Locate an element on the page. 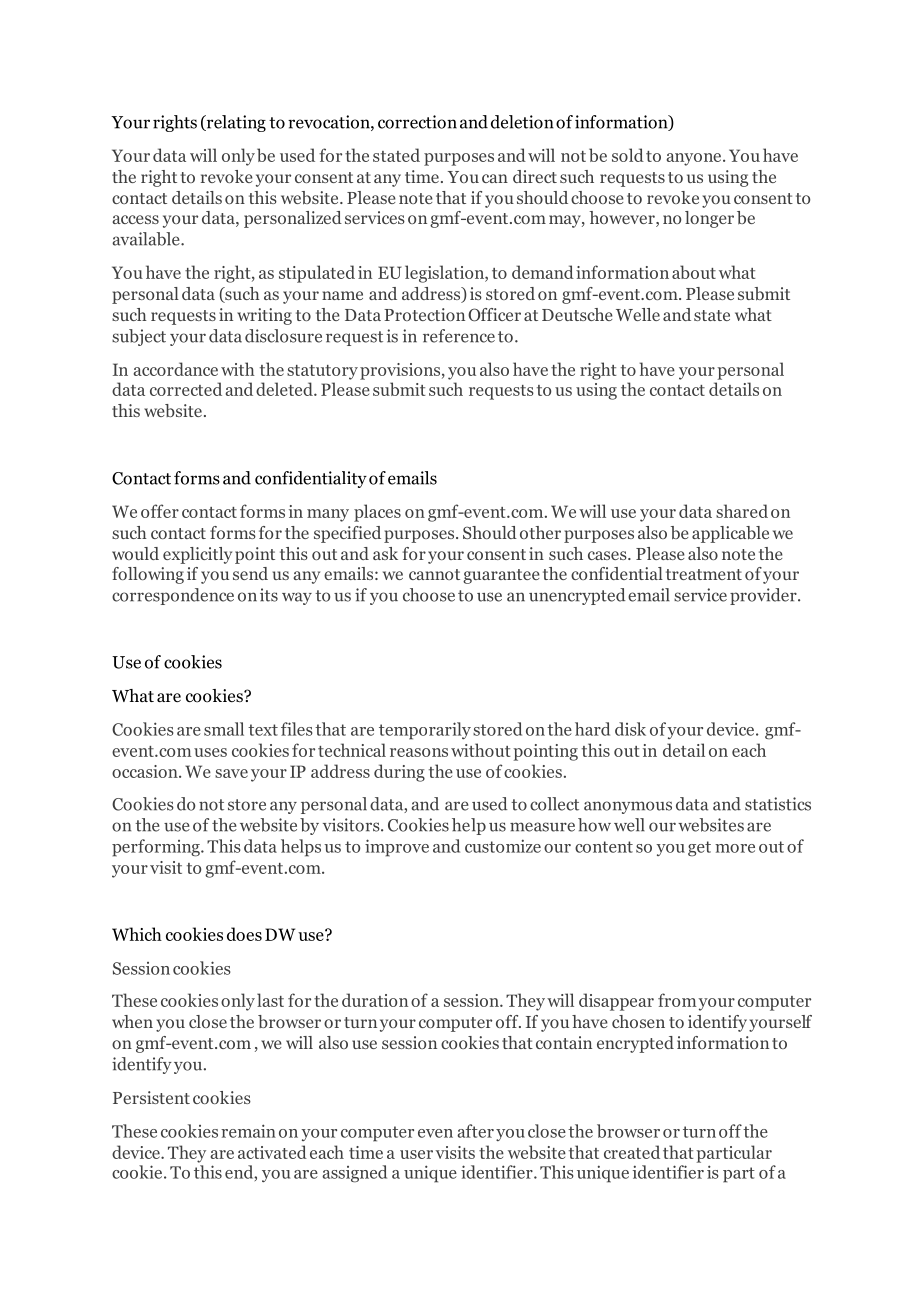  correction is located at coordinates (417, 122).
